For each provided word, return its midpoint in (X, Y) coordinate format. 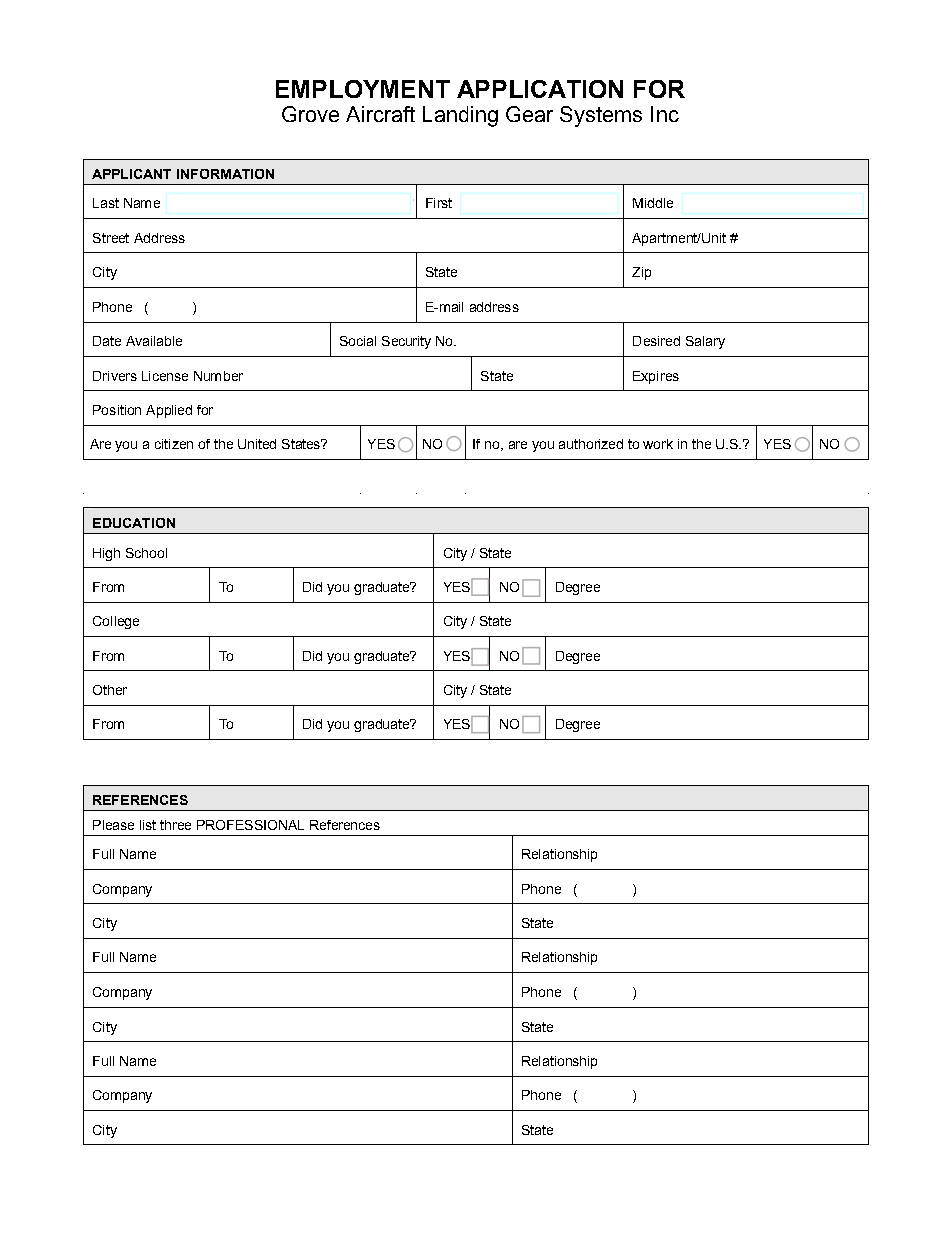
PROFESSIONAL (250, 825)
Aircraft (380, 114)
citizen (174, 444)
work (658, 444)
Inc (665, 114)
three (175, 825)
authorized (591, 444)
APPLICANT (131, 174)
